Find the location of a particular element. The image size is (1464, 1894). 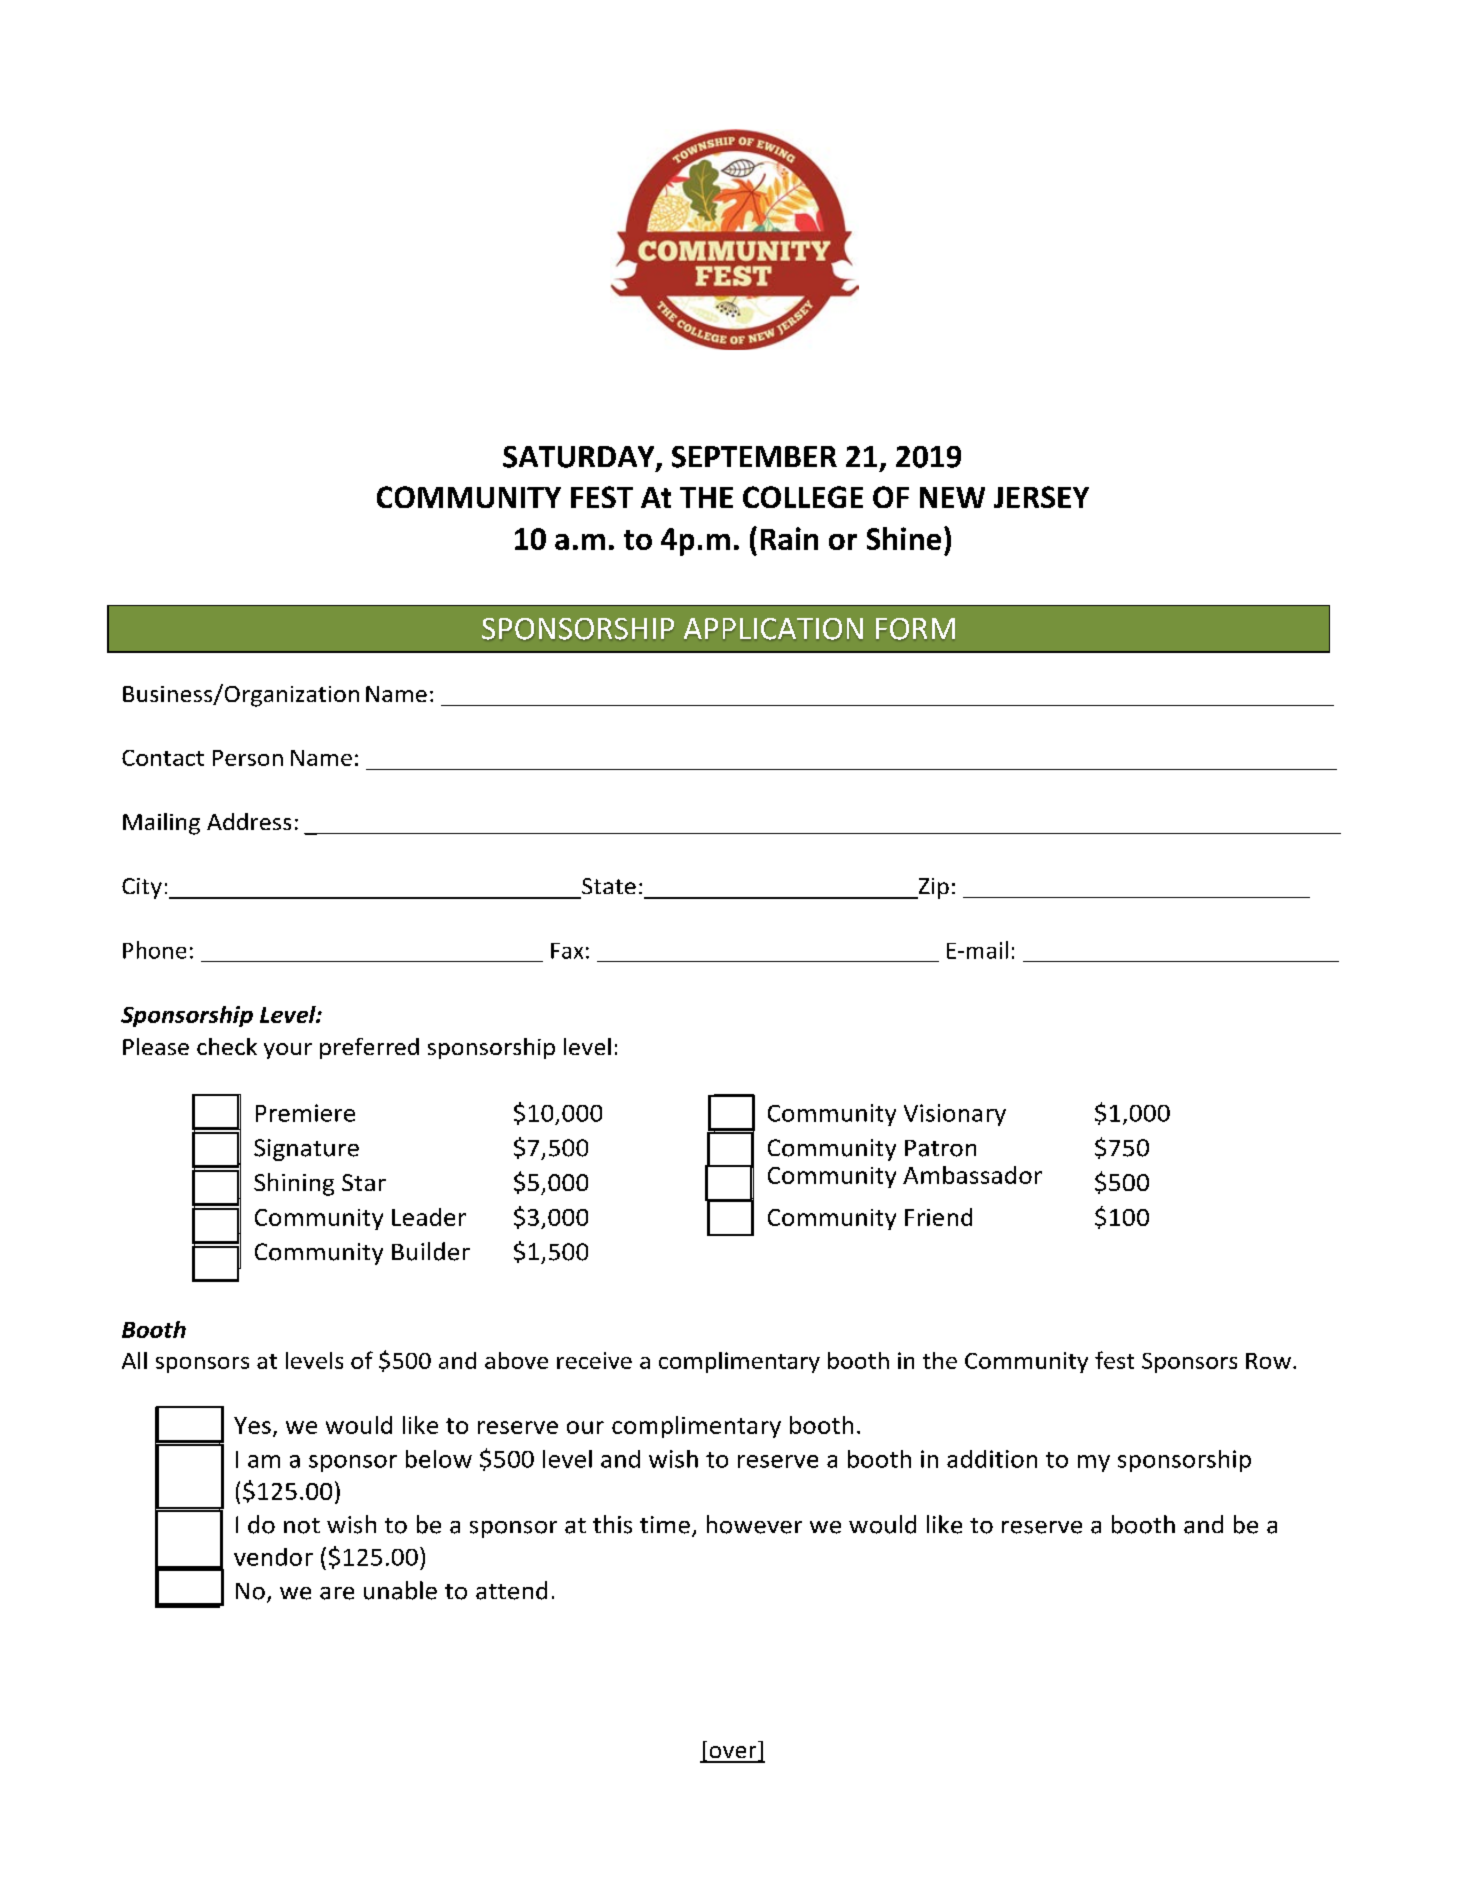

SEPTEMBER is located at coordinates (754, 457).
